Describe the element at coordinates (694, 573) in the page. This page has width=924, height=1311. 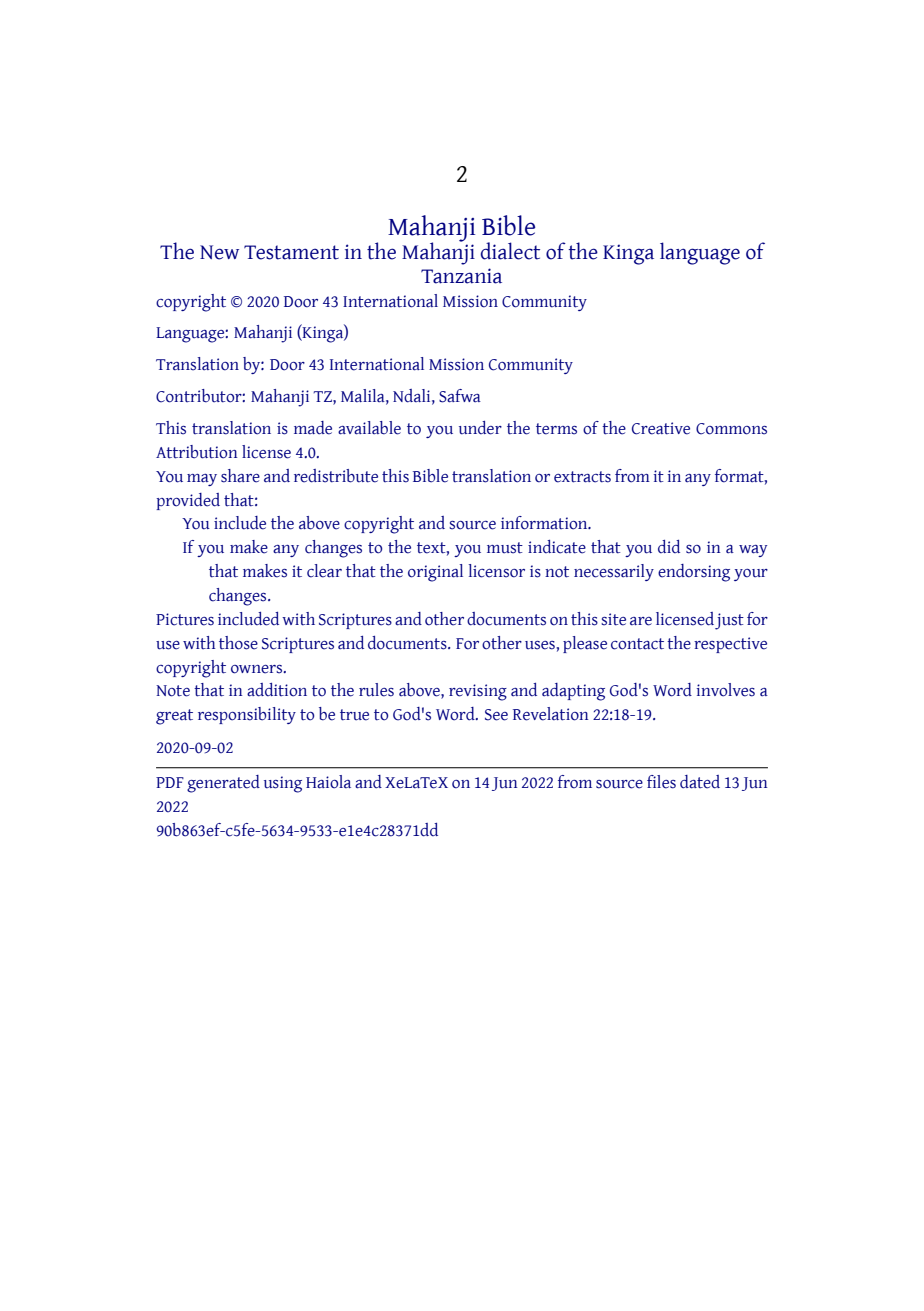
I see `endorsing` at that location.
